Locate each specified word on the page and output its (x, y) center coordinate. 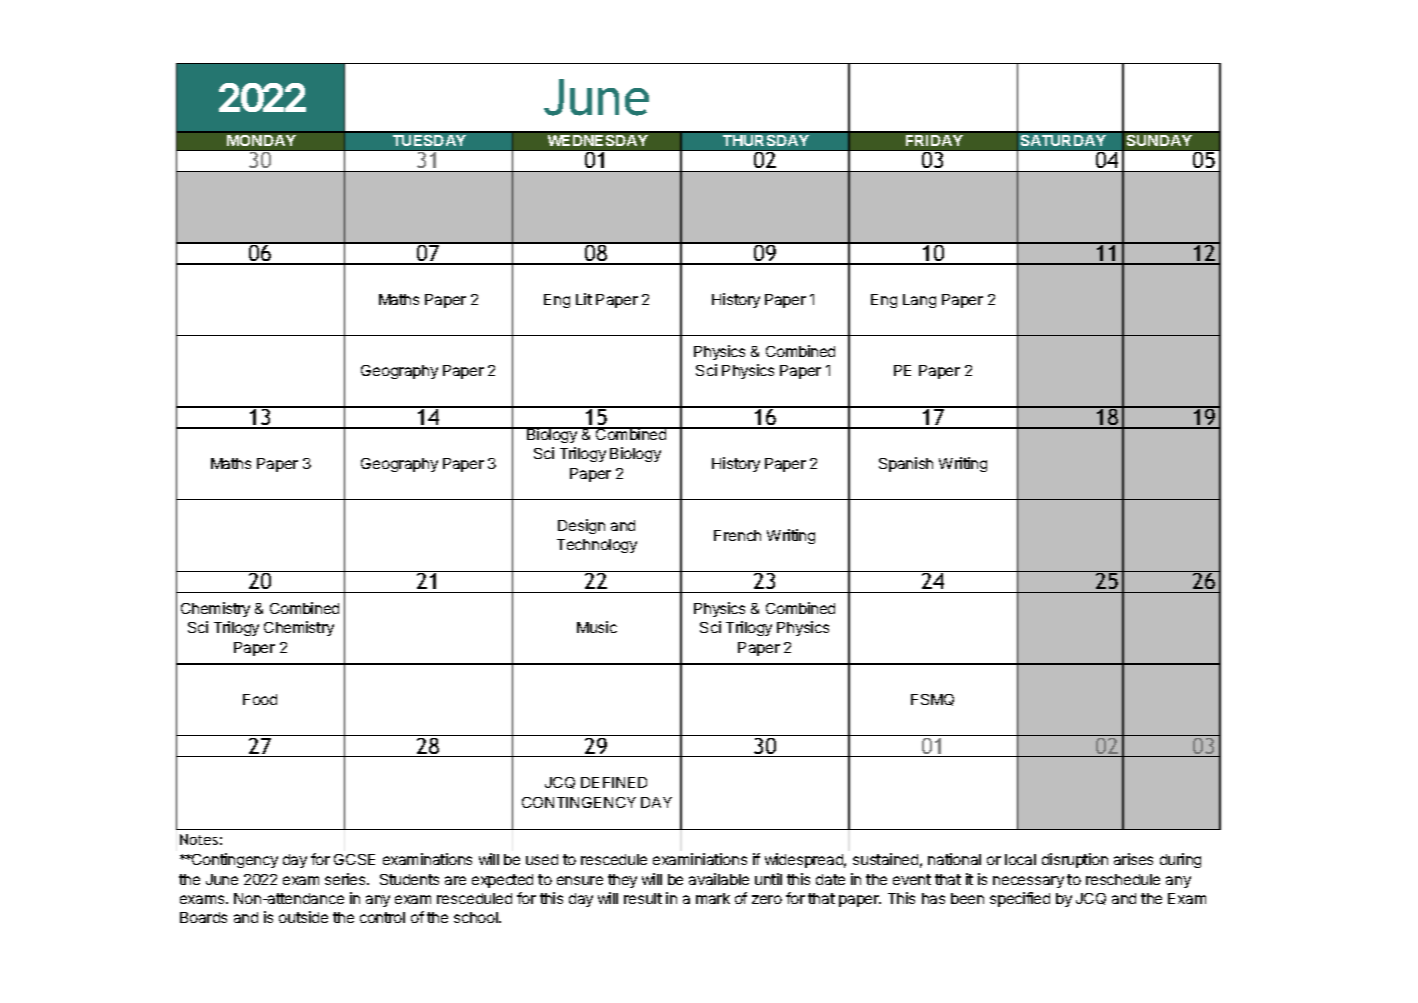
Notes (199, 839)
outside (303, 917)
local (1020, 859)
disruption (1075, 860)
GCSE (354, 859)
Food (260, 699)
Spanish (906, 464)
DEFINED (614, 782)
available (719, 879)
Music (597, 627)
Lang (919, 301)
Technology (597, 546)
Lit (584, 299)
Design (581, 526)
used (542, 859)
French (737, 535)
